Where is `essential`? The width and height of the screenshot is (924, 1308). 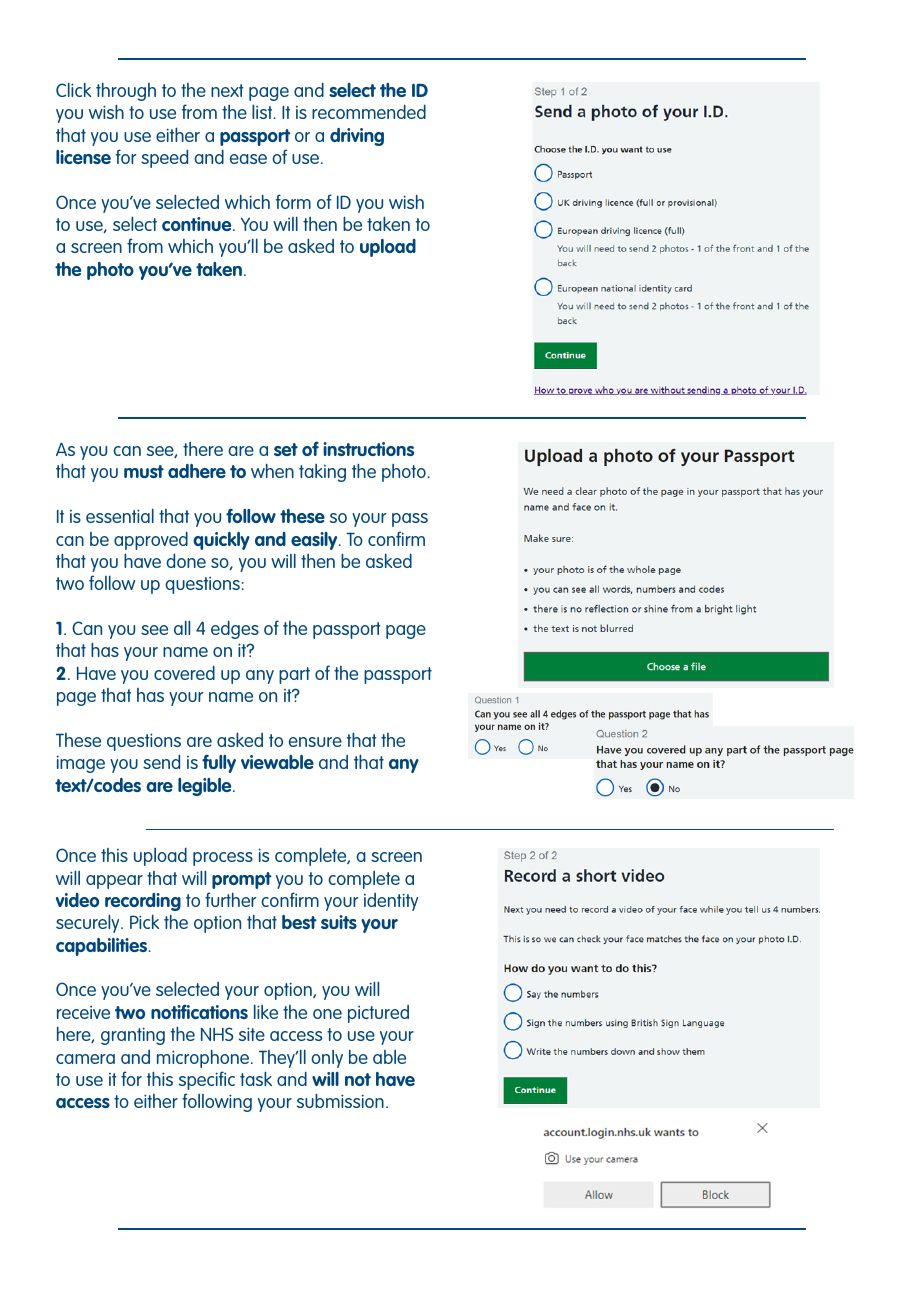 essential is located at coordinates (120, 515).
